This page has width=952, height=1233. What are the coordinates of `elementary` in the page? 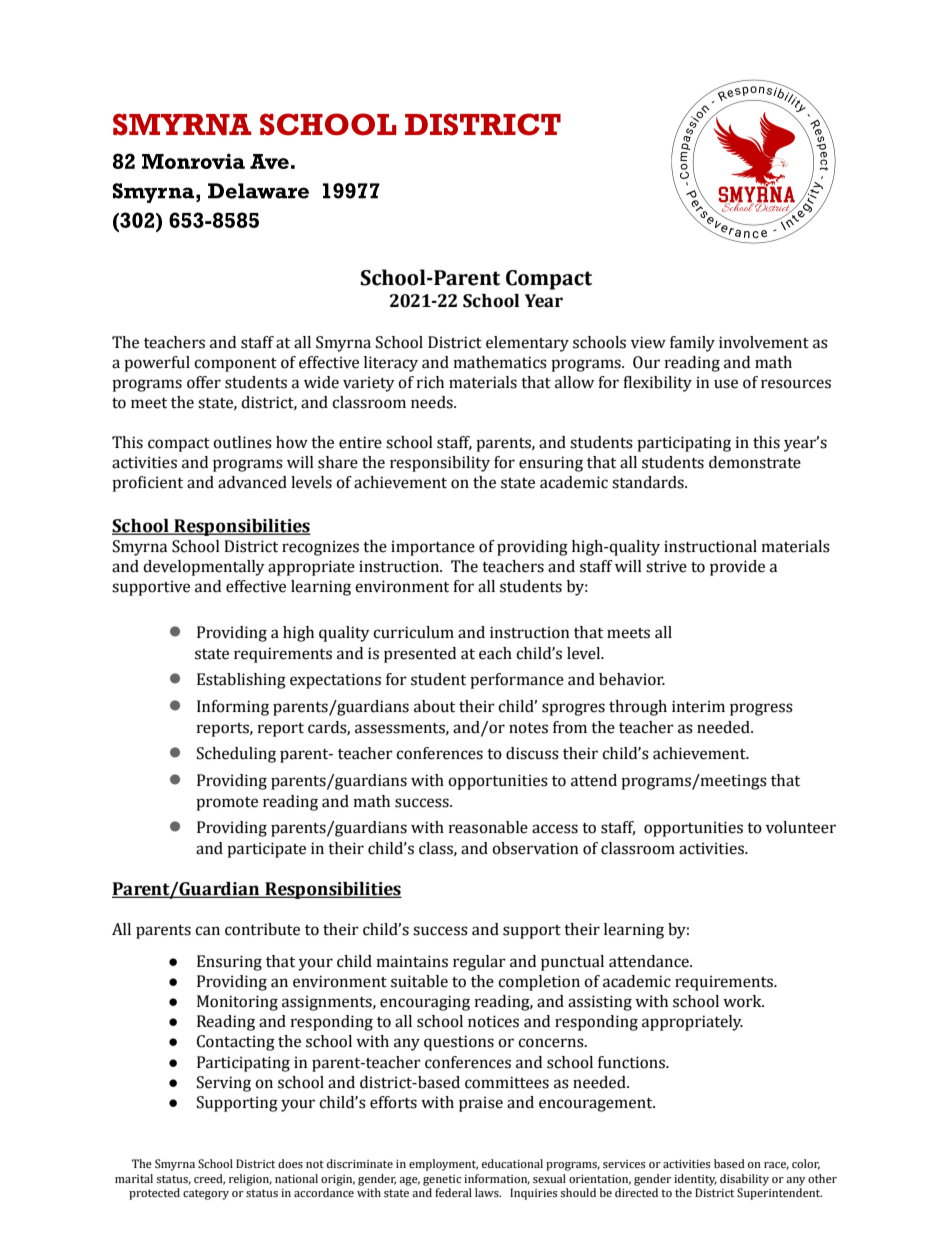 It's located at (527, 344).
